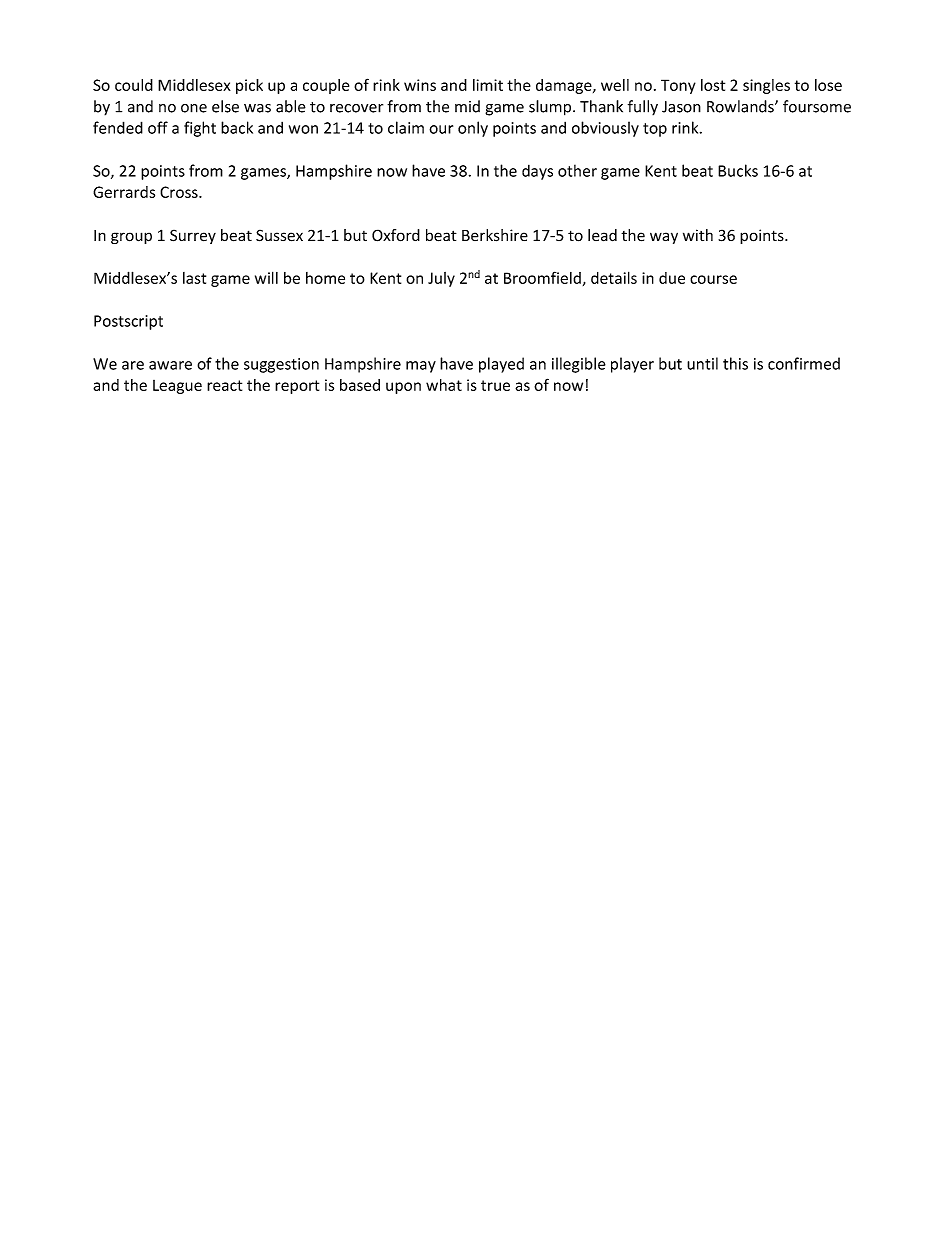  What do you see at coordinates (495, 235) in the document?
I see `Berkshire` at bounding box center [495, 235].
